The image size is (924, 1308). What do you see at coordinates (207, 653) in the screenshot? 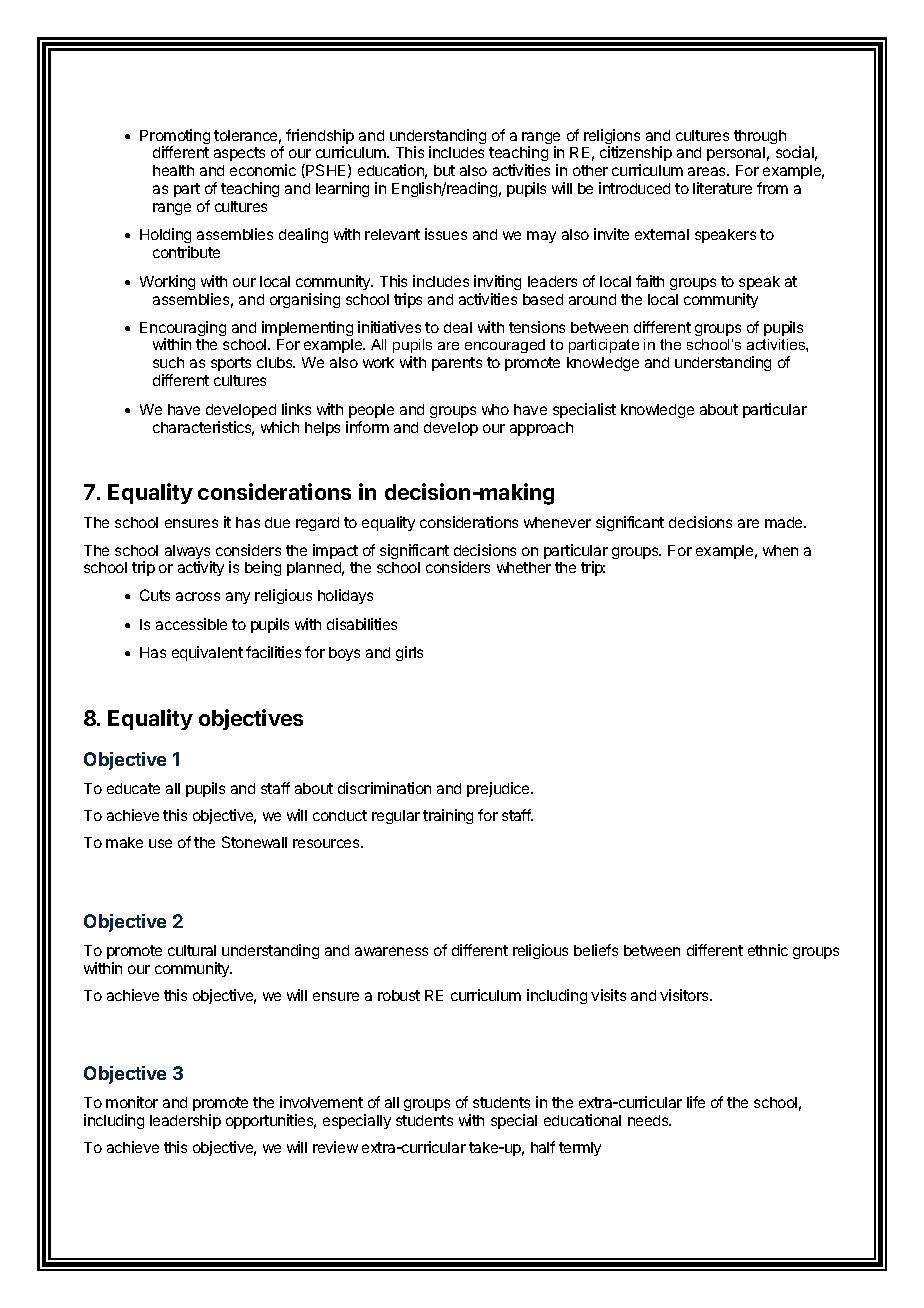
I see `equivalent` at bounding box center [207, 653].
